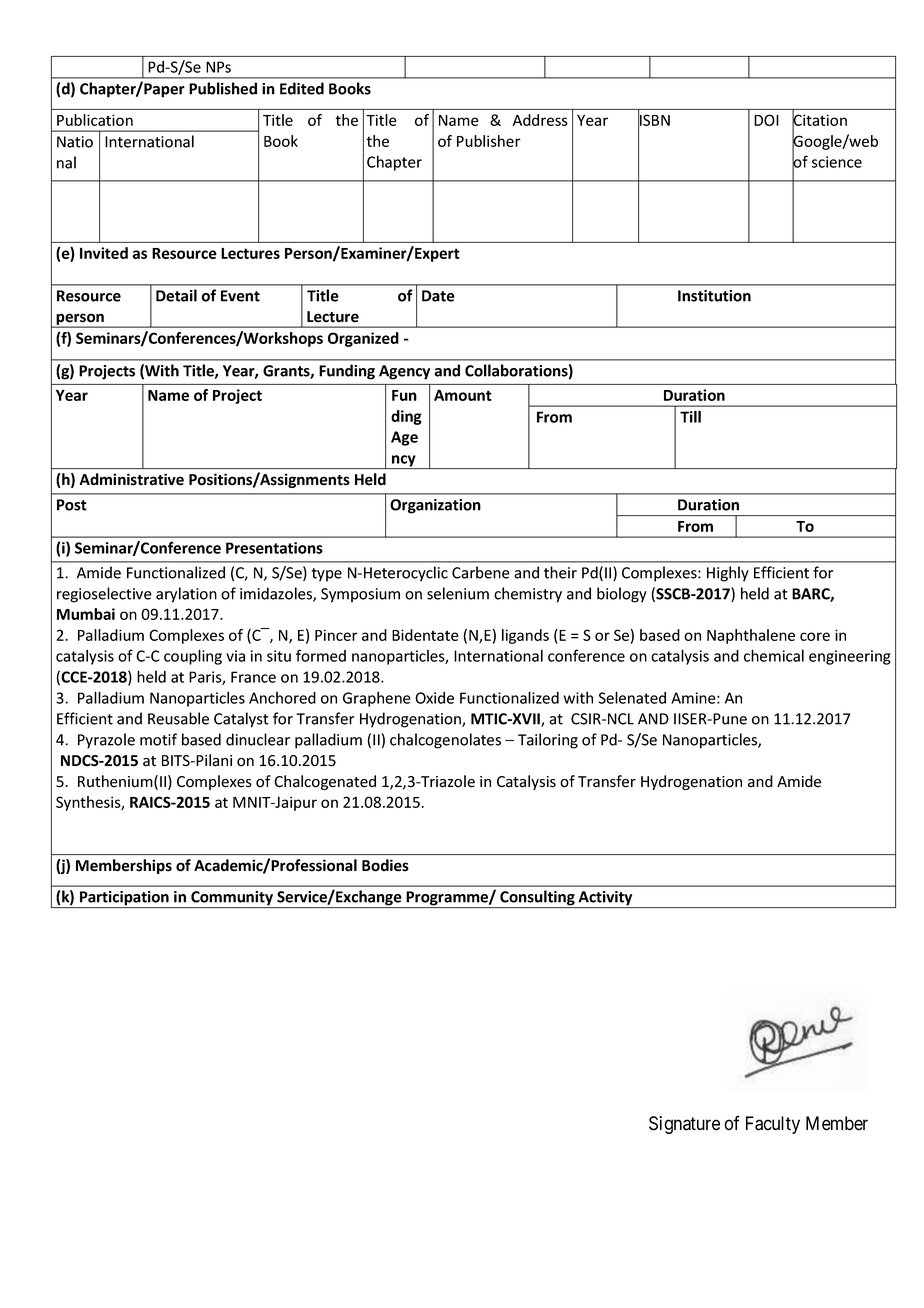 This page has height=1308, width=924. What do you see at coordinates (124, 899) in the page?
I see `Participation` at bounding box center [124, 899].
